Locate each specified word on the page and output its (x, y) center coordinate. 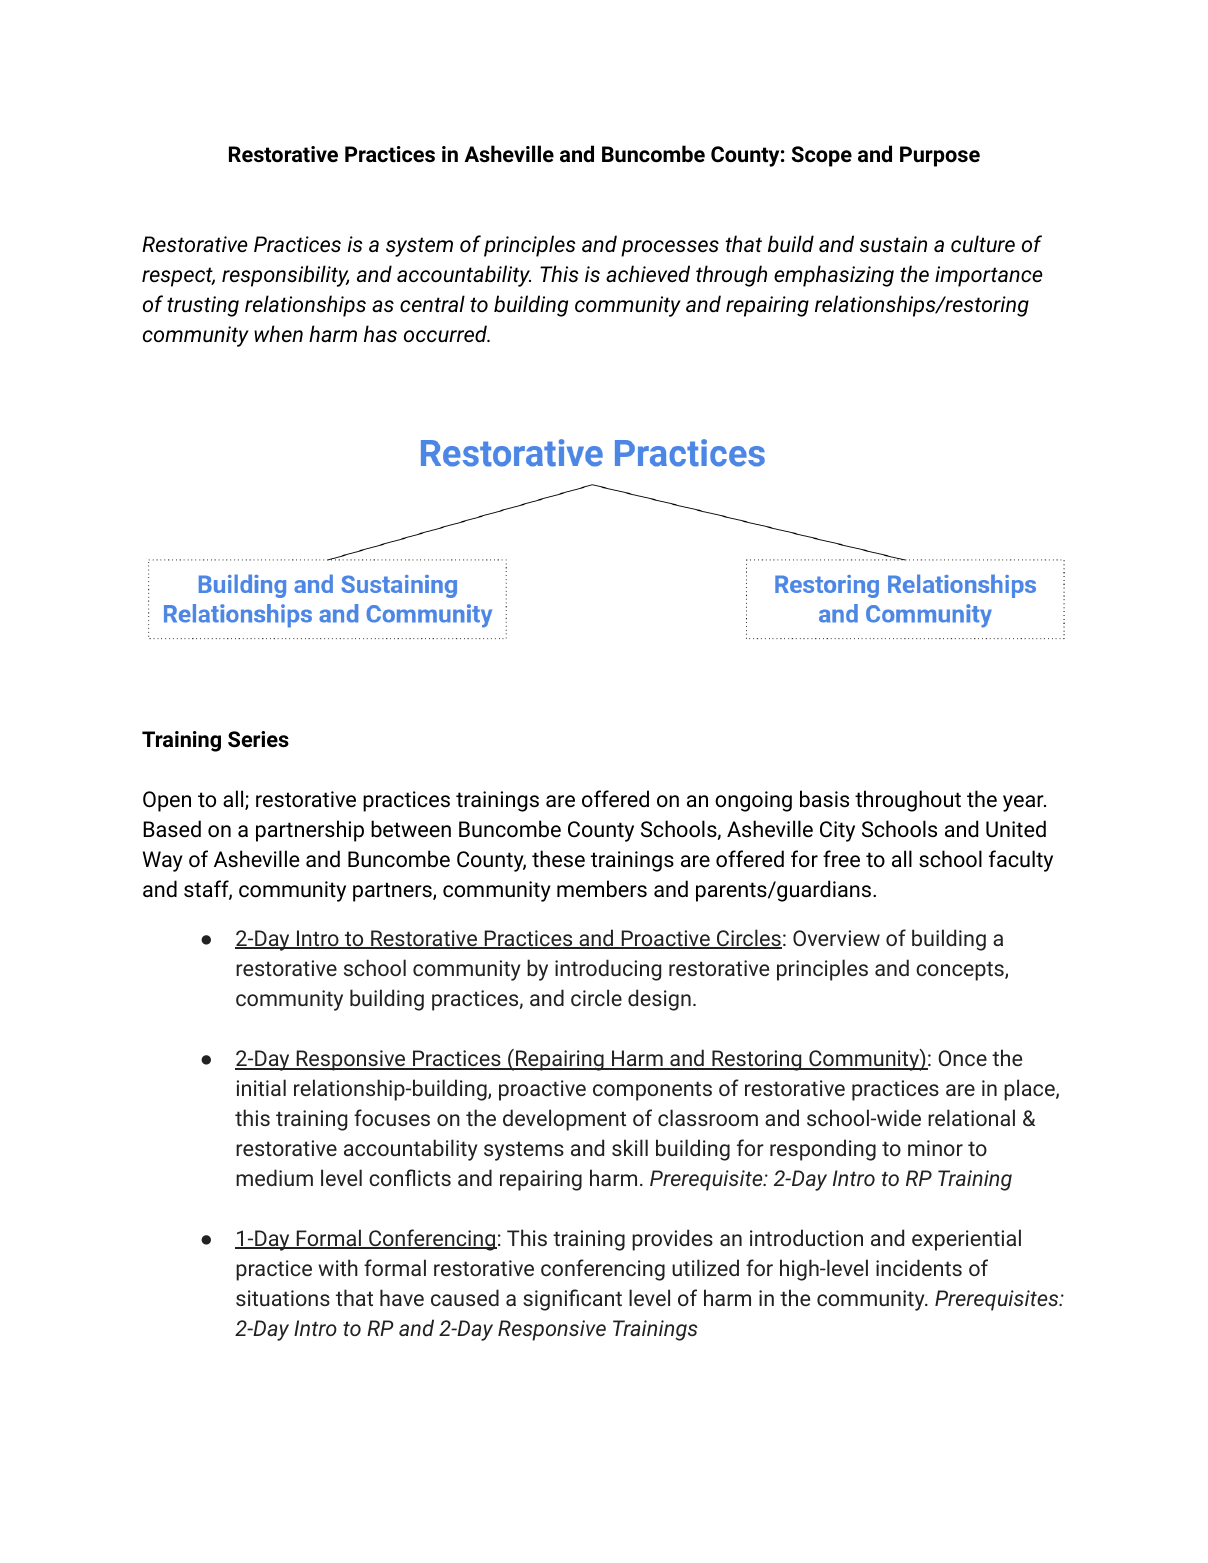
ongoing (753, 801)
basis (824, 799)
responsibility (285, 276)
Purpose (940, 156)
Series (258, 739)
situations (283, 1298)
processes (670, 248)
